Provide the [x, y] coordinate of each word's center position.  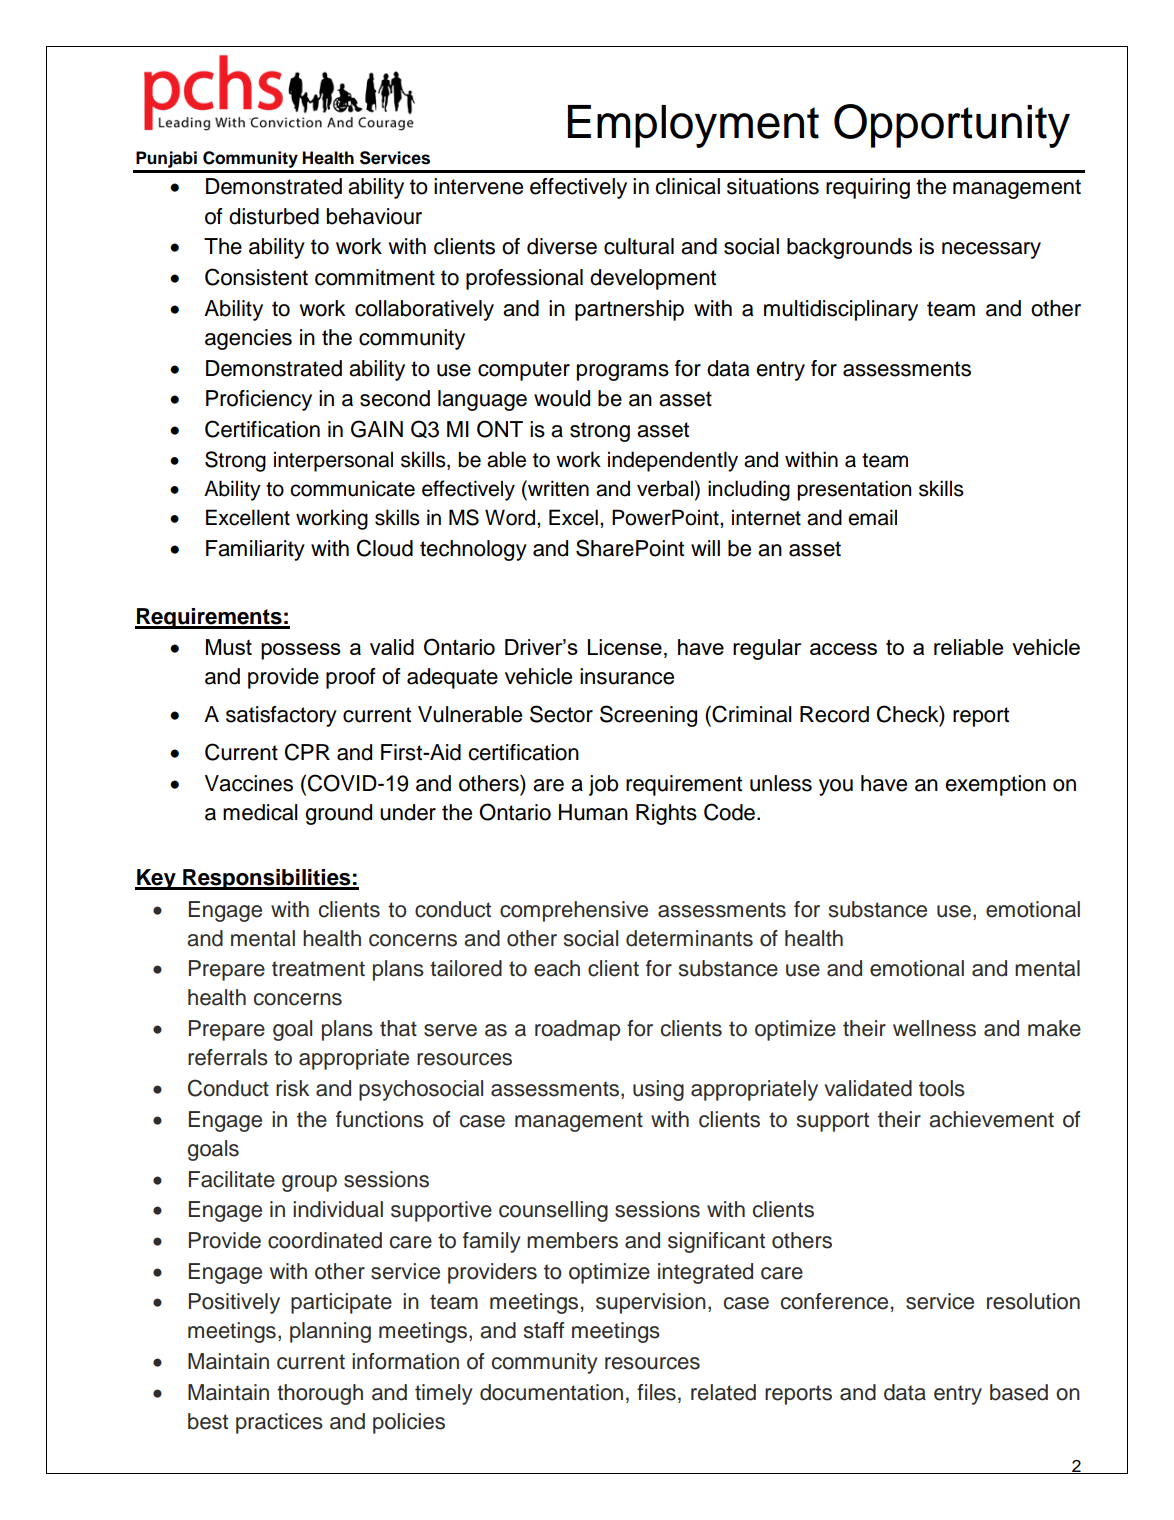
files [656, 1392]
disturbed [274, 216]
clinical [687, 186]
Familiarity [255, 550]
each [557, 968]
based [1019, 1392]
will [705, 548]
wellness [934, 1028]
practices [279, 1423]
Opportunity [952, 126]
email [872, 517]
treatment [318, 969]
